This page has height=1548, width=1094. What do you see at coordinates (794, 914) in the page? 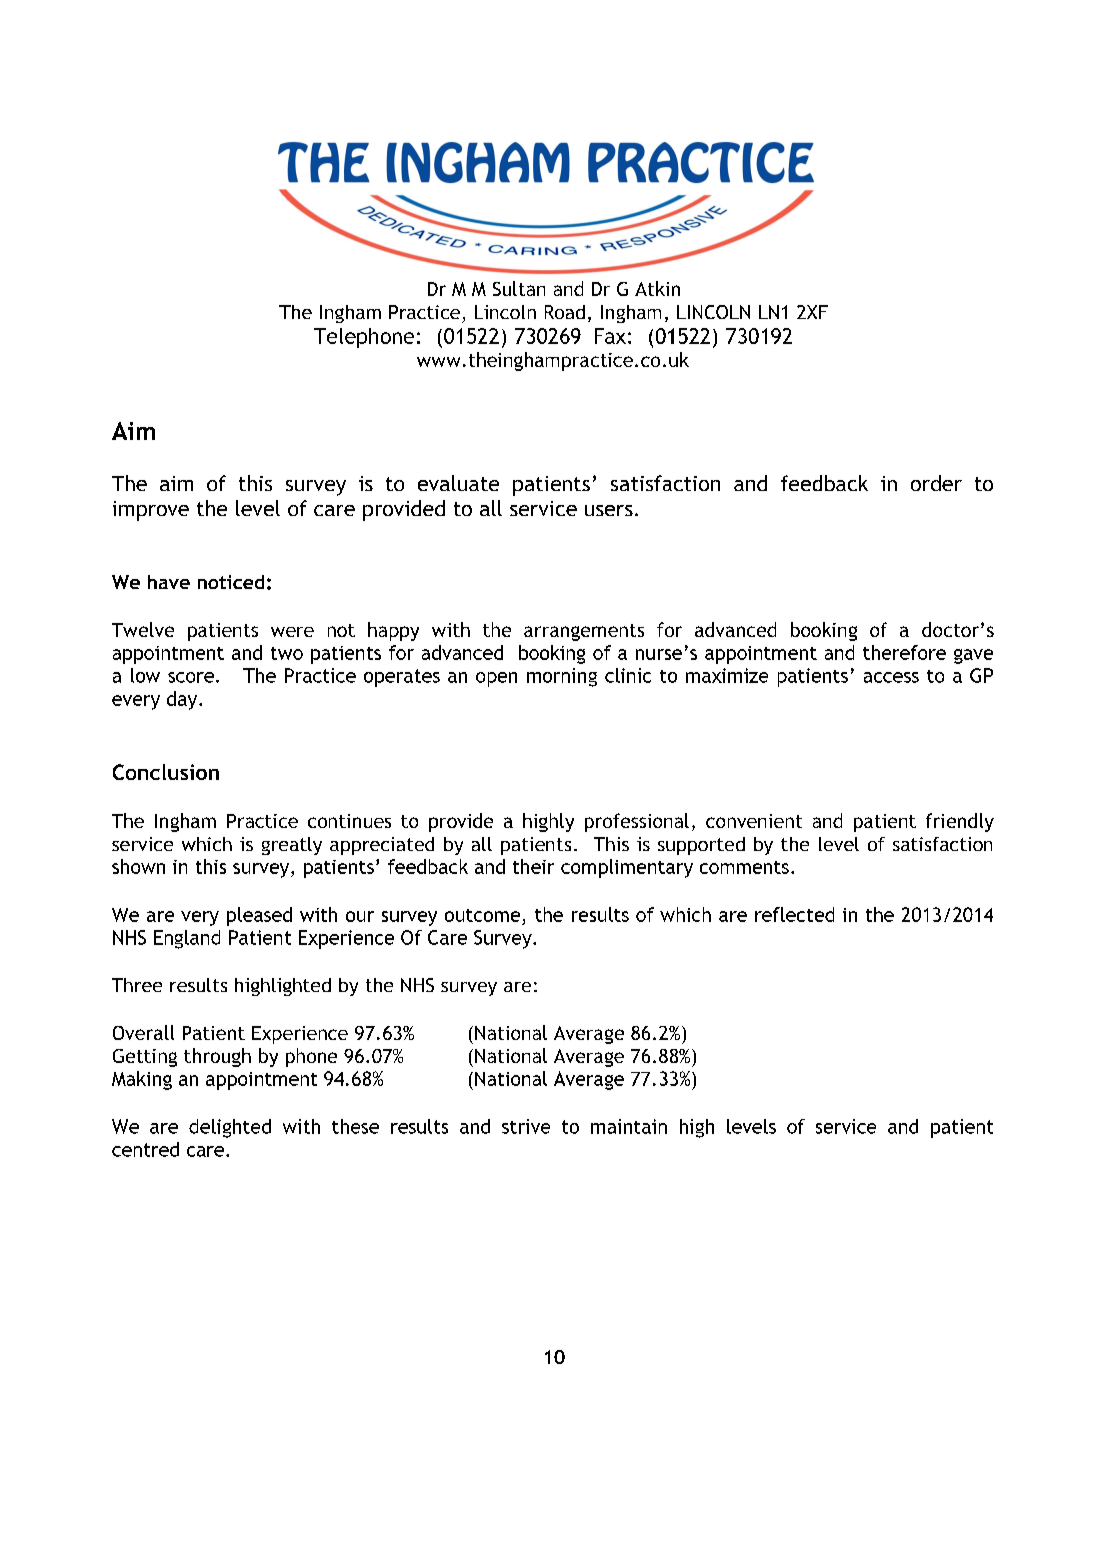
I see `reflected` at bounding box center [794, 914].
